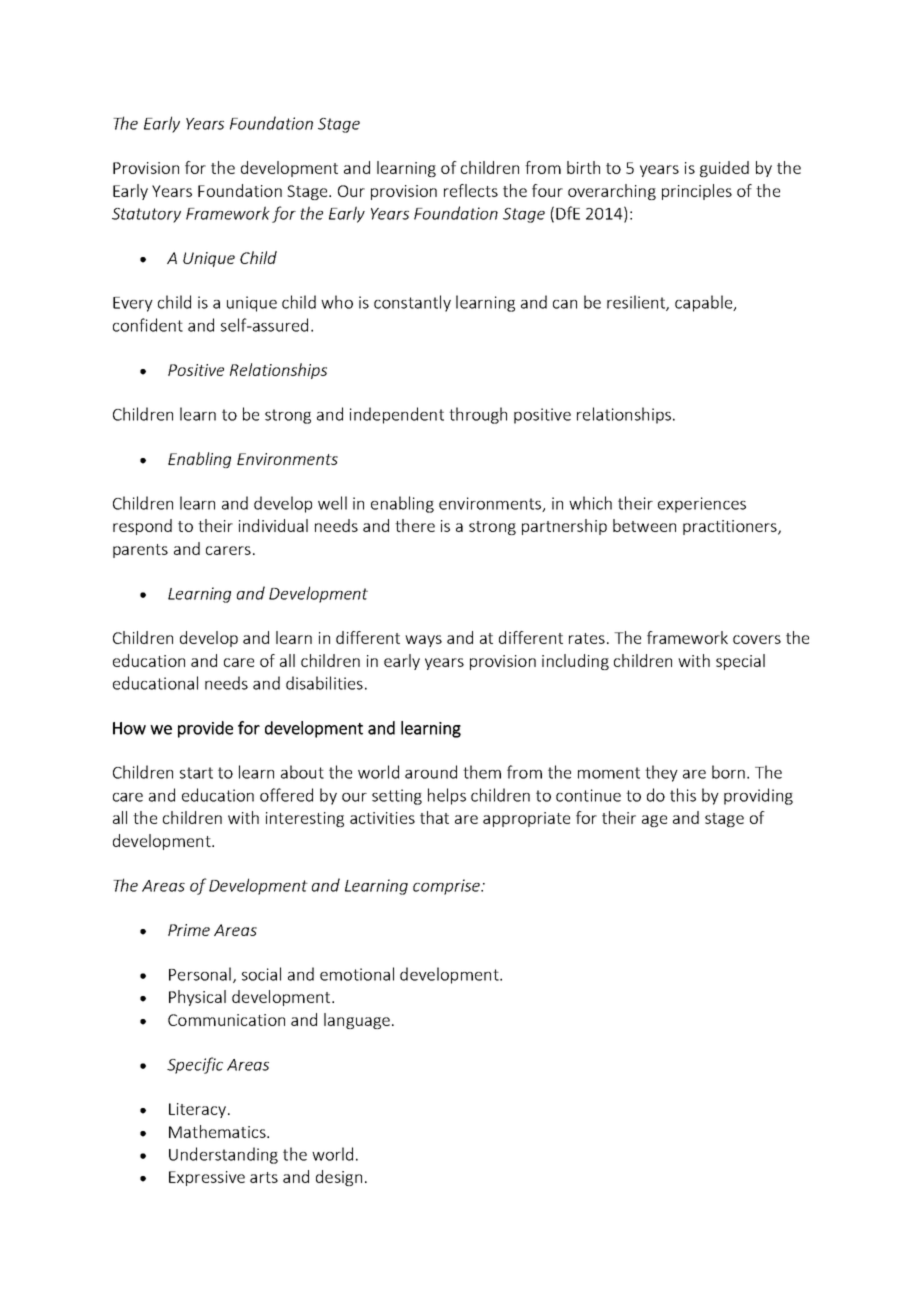 This screenshot has height=1308, width=924. Describe the element at coordinates (471, 190) in the screenshot. I see `reflects` at that location.
